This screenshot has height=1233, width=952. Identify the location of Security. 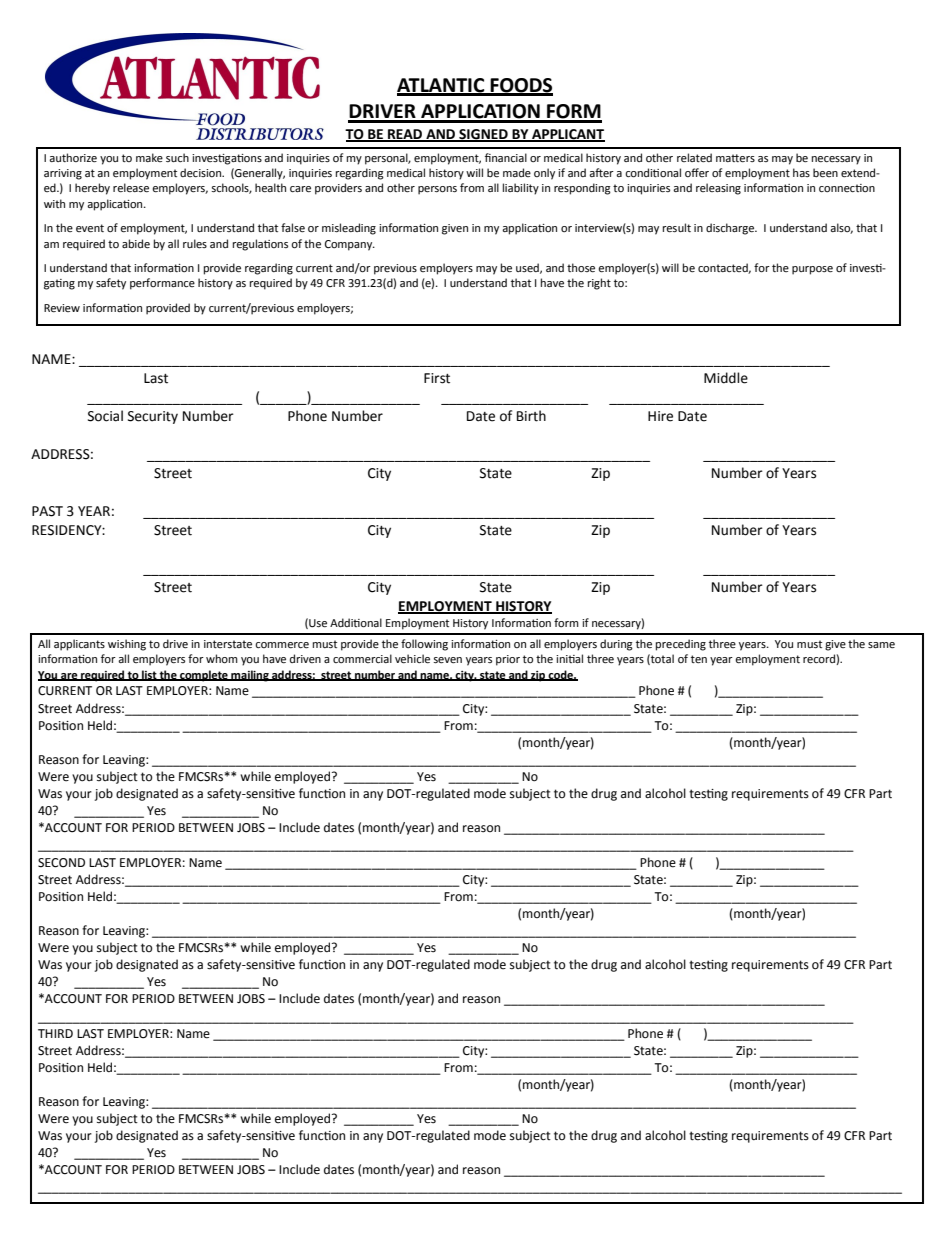
(153, 417).
